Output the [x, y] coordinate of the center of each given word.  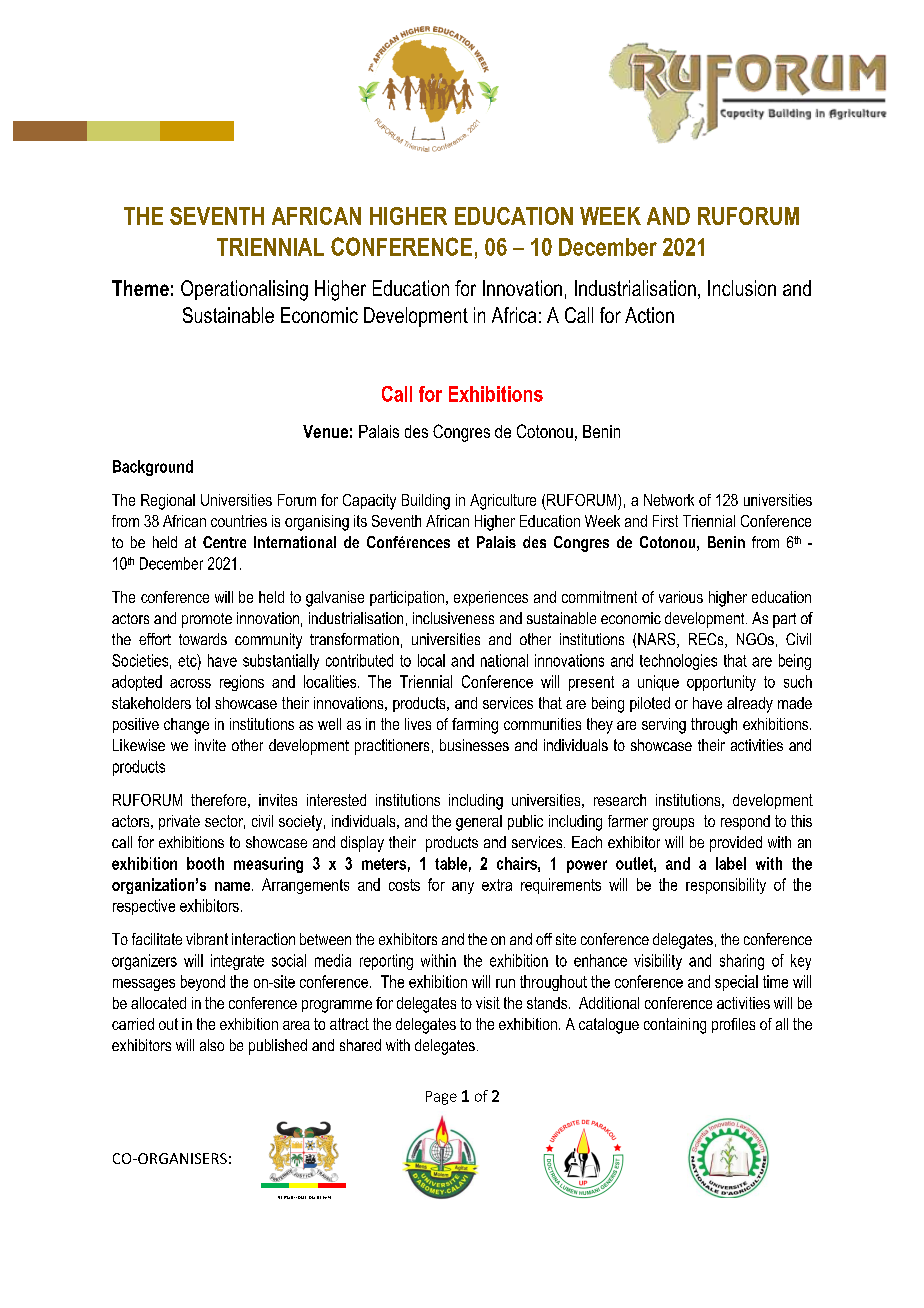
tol [203, 703]
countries [239, 521]
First [665, 521]
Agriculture [503, 502]
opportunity [721, 683]
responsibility [726, 886]
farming [475, 726]
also [212, 1045]
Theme [140, 288]
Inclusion [742, 288]
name [234, 886]
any [463, 888]
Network [669, 500]
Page [441, 1098]
